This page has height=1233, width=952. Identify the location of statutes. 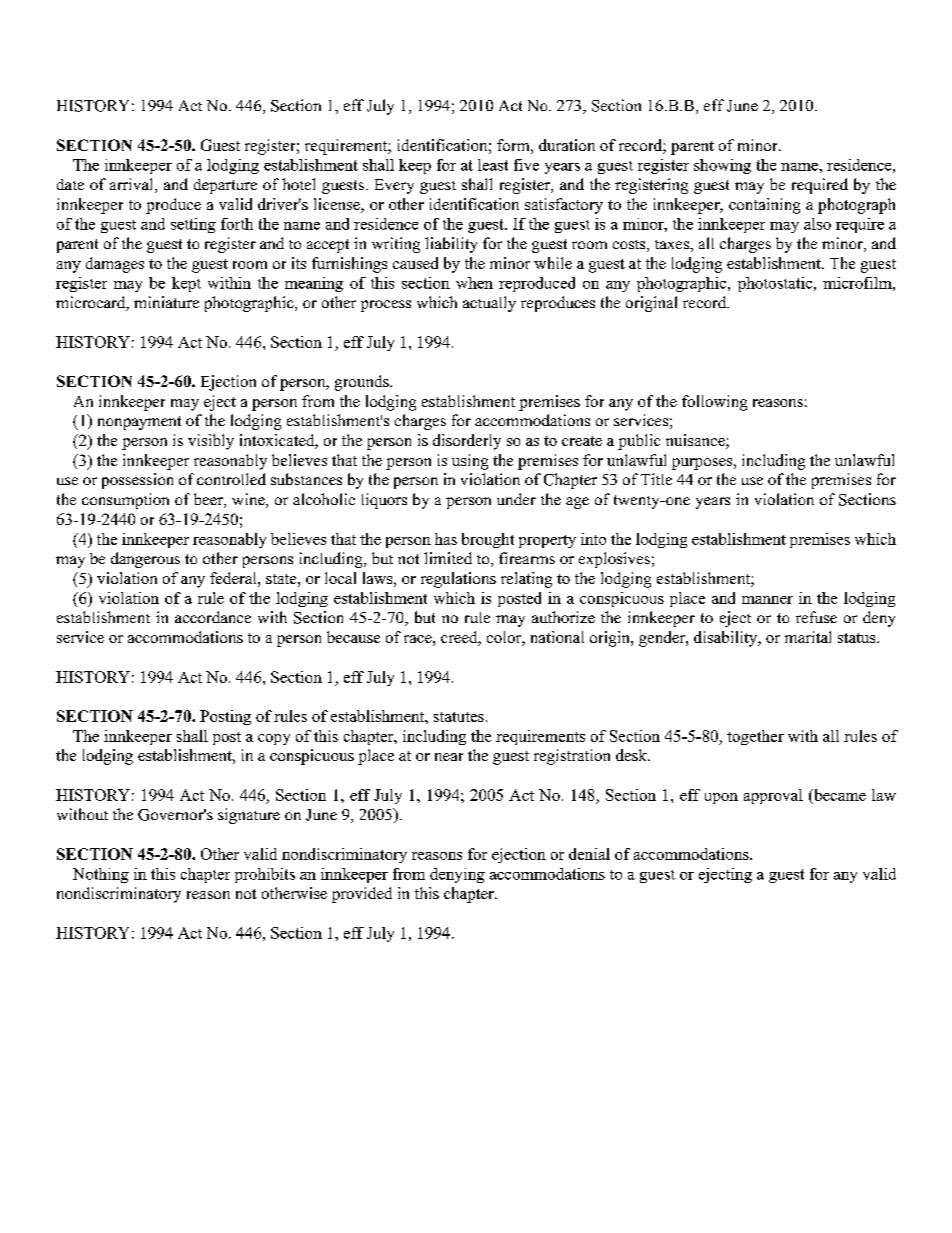
(459, 717).
